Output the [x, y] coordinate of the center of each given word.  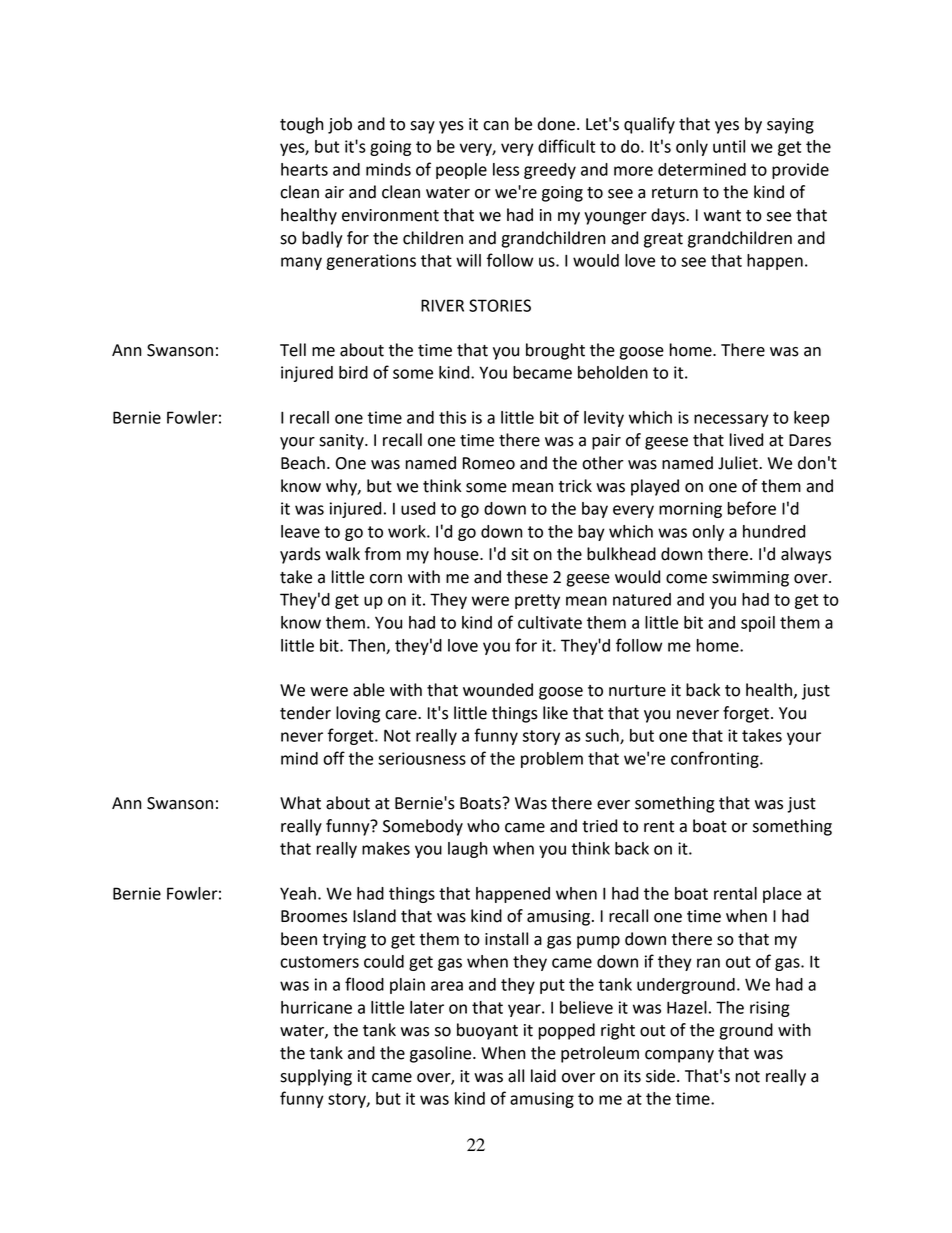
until [729, 146]
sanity [342, 442]
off [334, 758]
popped [566, 1031]
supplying [316, 1077]
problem [552, 760]
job [340, 125]
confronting [716, 759]
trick [575, 486]
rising [770, 1009]
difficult [566, 146]
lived [746, 440]
